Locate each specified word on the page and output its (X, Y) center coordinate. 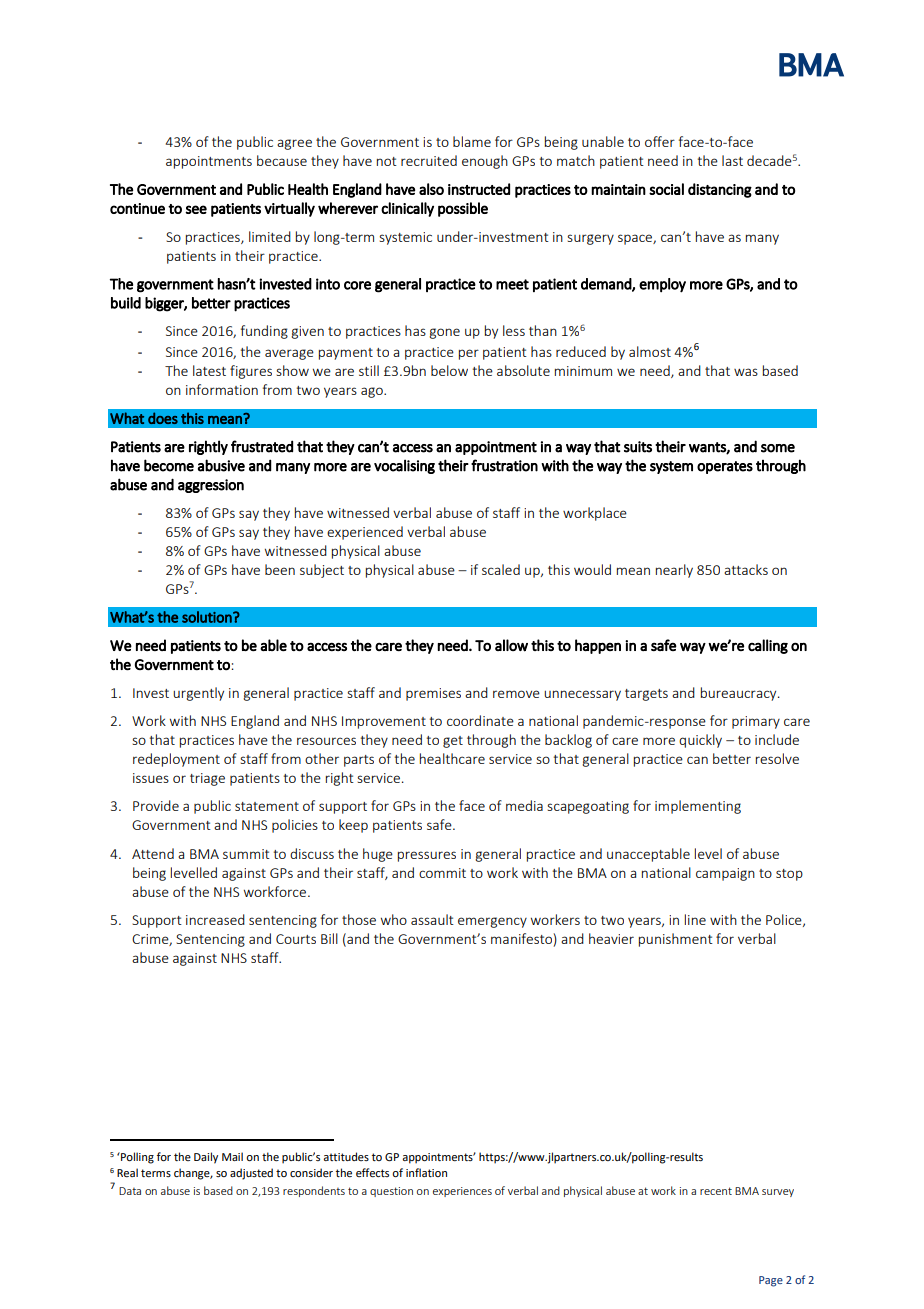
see (196, 209)
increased (215, 919)
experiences (462, 1192)
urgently (198, 694)
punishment (676, 940)
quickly (700, 741)
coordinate (480, 720)
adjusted (251, 1174)
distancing (720, 190)
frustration (504, 465)
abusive (221, 465)
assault (432, 919)
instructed (479, 189)
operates (725, 467)
